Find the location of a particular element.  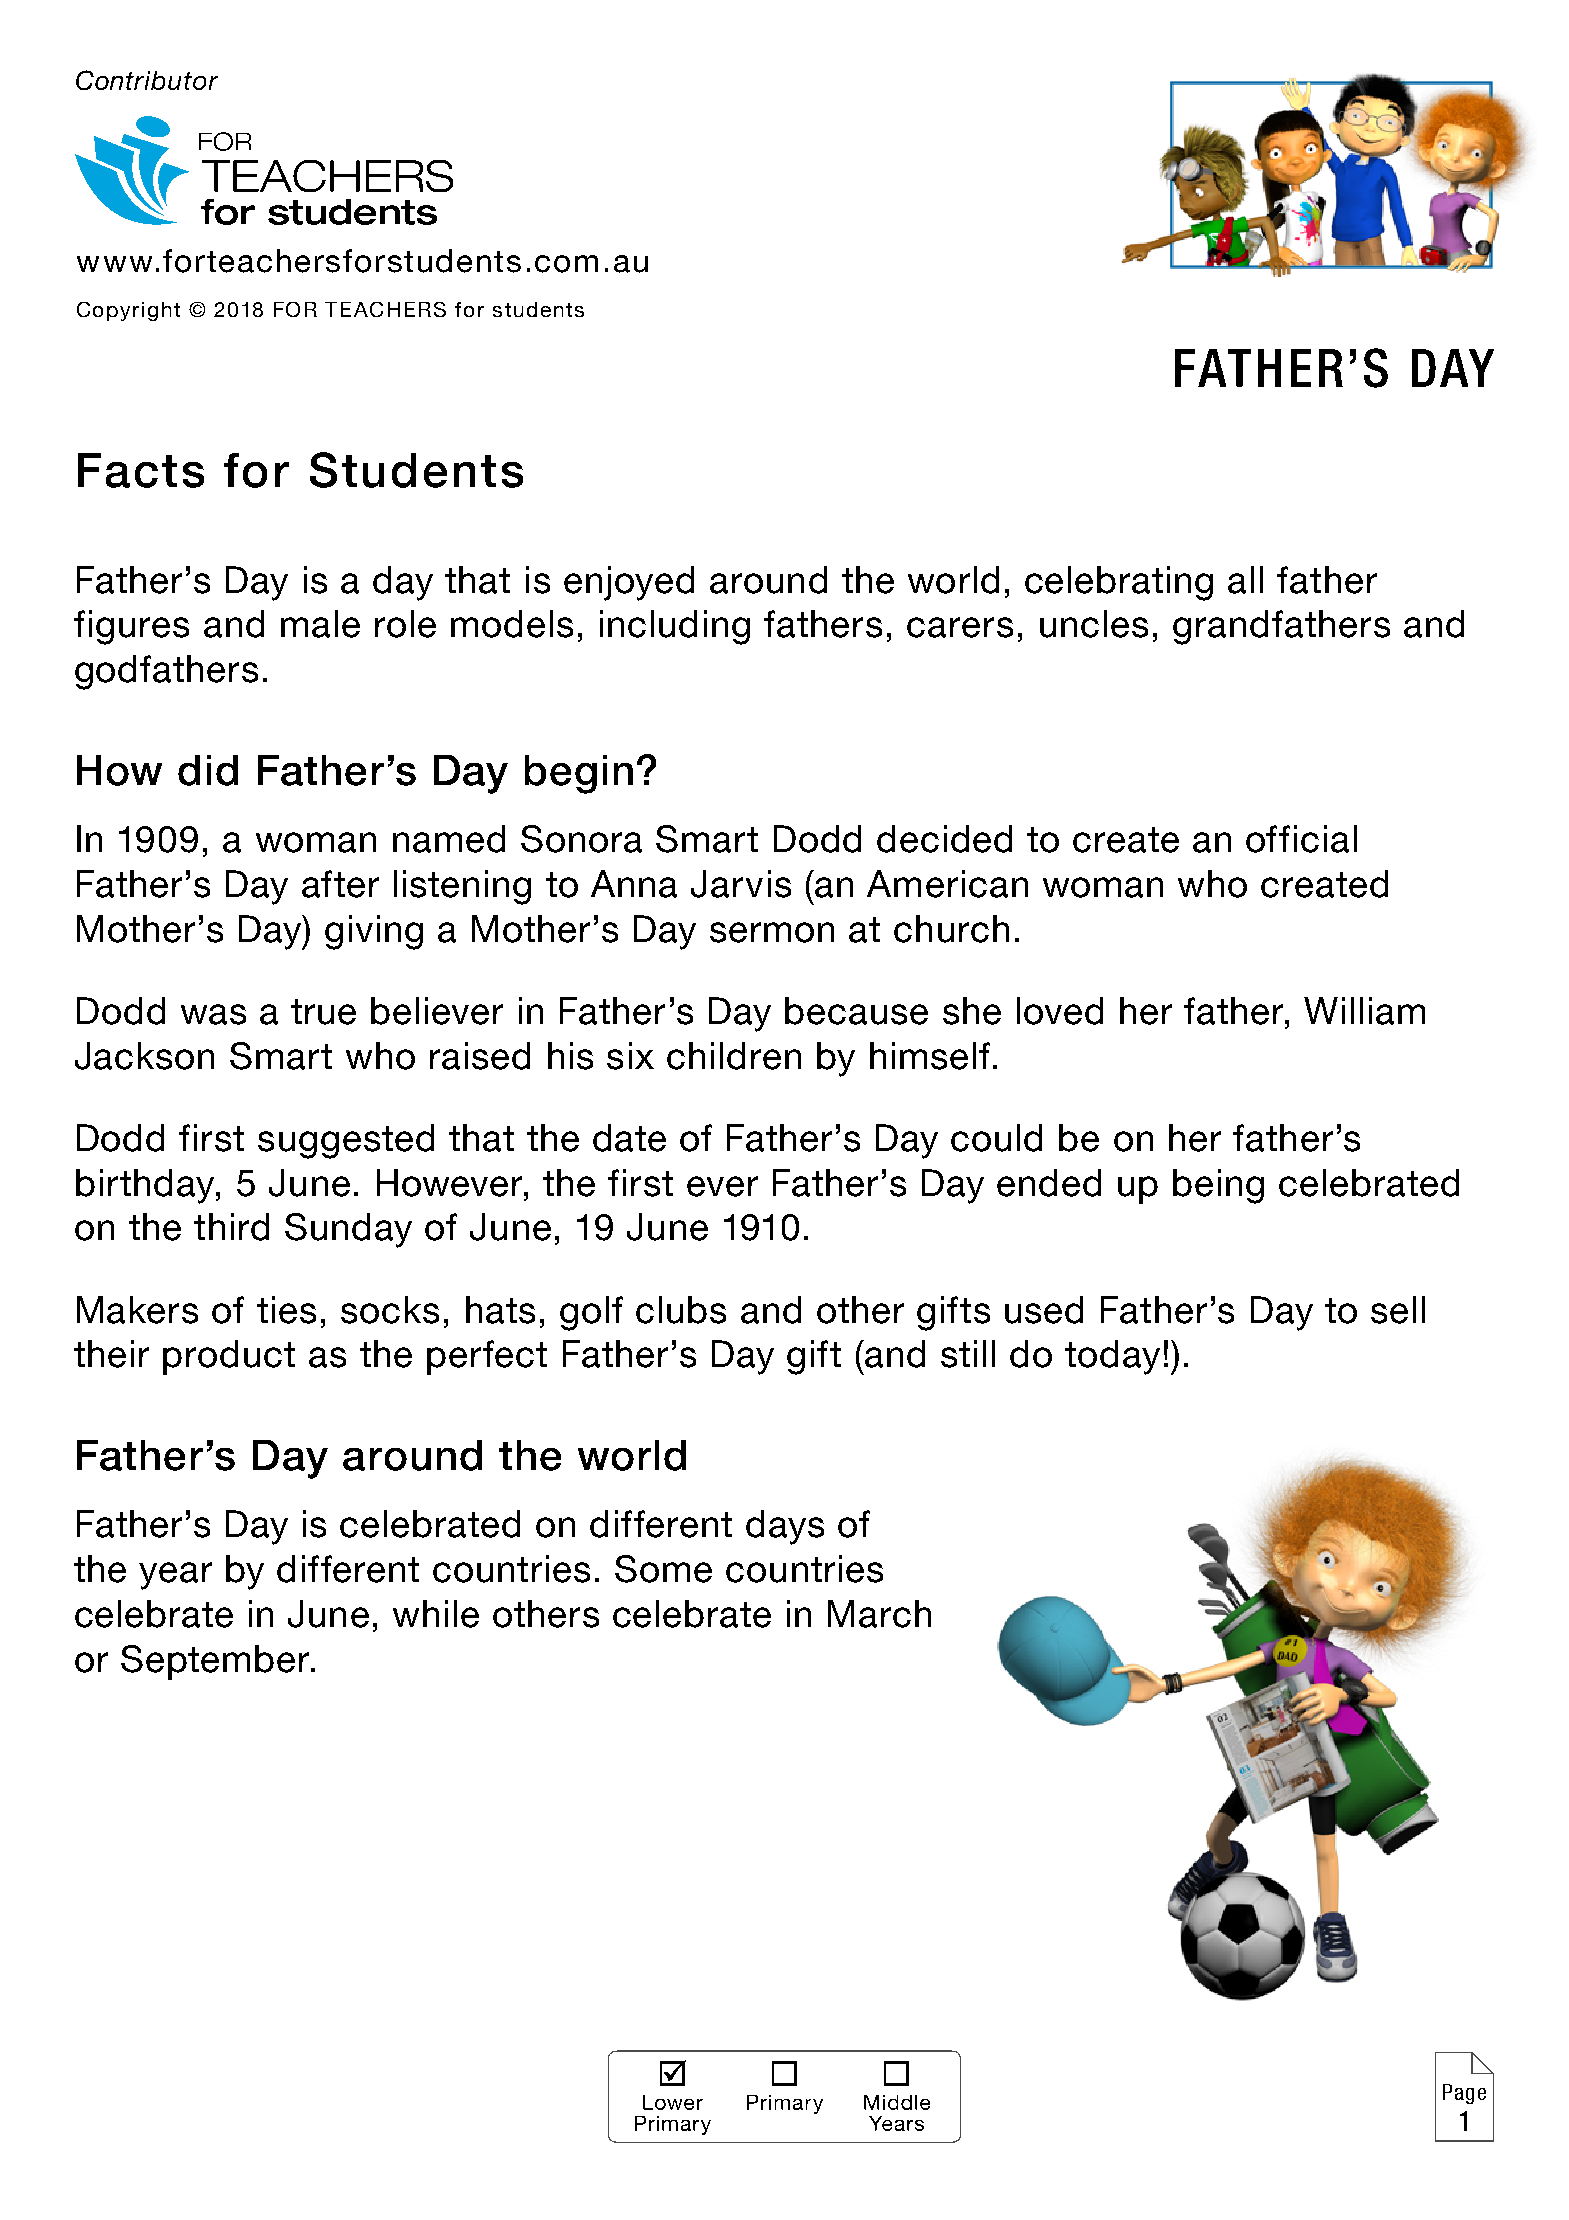

third is located at coordinates (231, 1227).
